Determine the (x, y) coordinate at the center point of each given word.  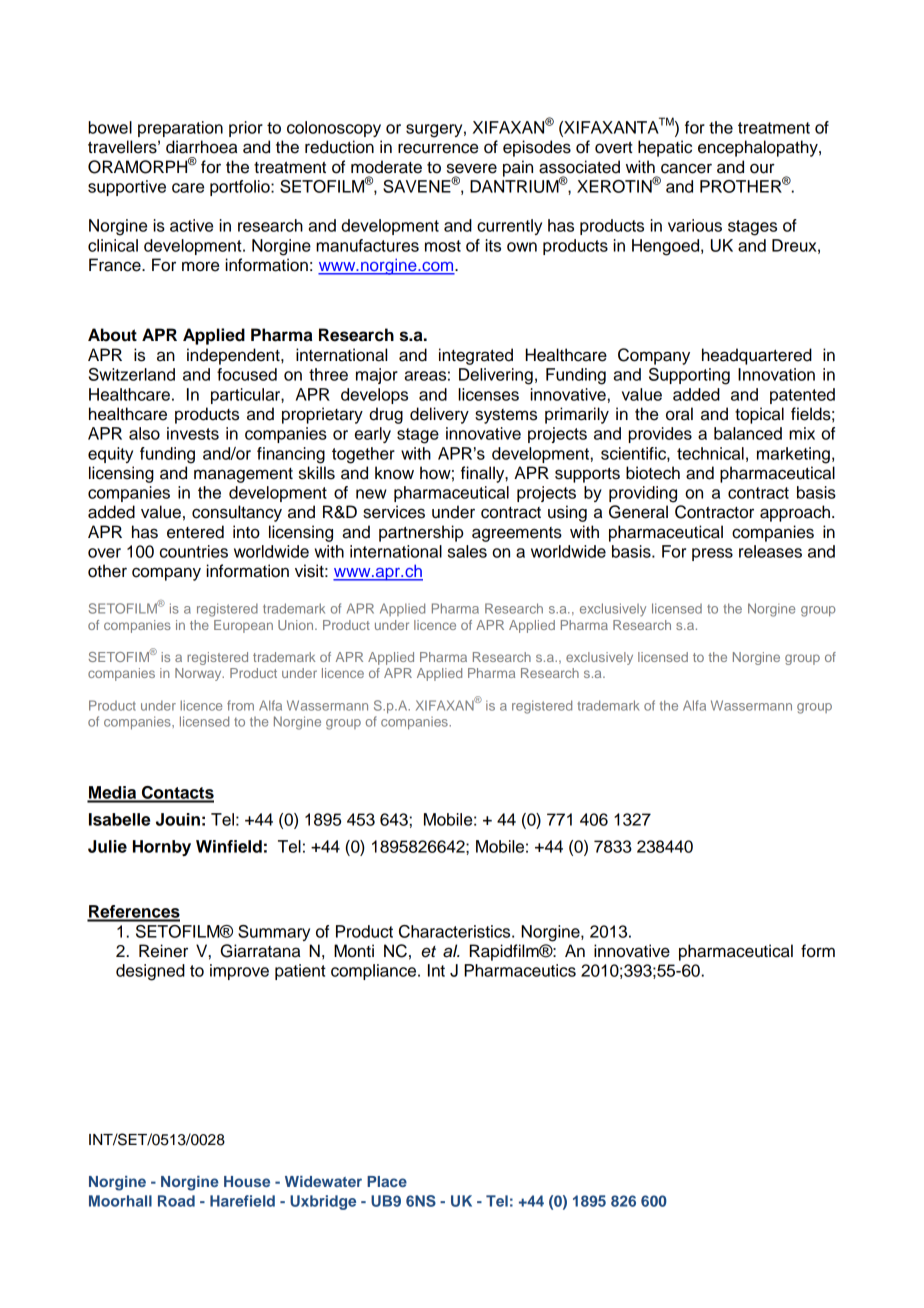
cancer (686, 168)
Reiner (163, 951)
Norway (199, 674)
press (712, 554)
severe (472, 168)
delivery (439, 415)
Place (387, 1181)
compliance (375, 972)
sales (467, 551)
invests (193, 433)
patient (300, 972)
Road (176, 1201)
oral (679, 414)
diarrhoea (201, 147)
